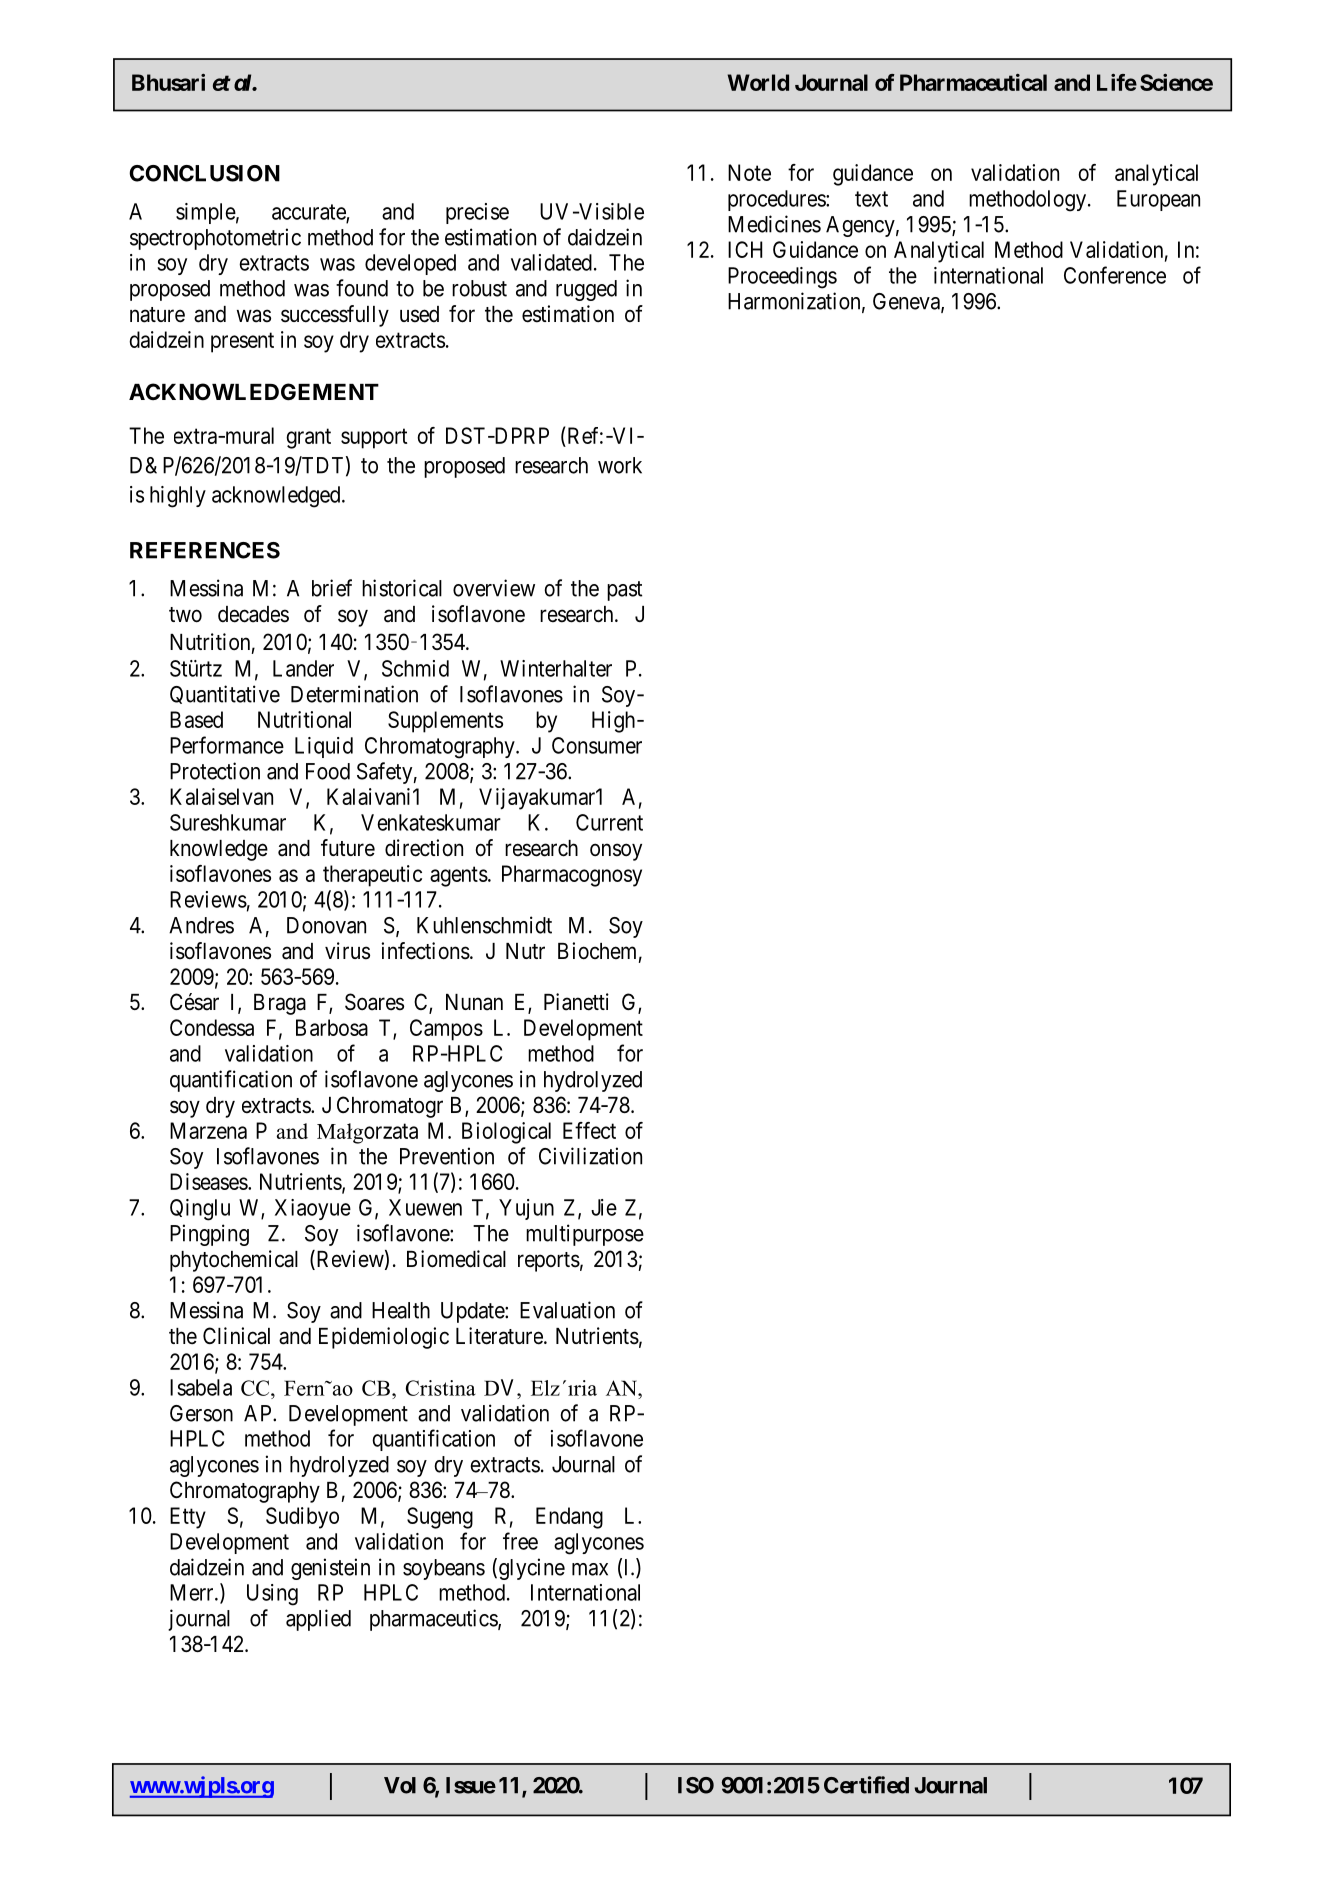 This screenshot has width=1330, height=1879. What do you see at coordinates (590, 1156) in the screenshot?
I see `Civilization` at bounding box center [590, 1156].
